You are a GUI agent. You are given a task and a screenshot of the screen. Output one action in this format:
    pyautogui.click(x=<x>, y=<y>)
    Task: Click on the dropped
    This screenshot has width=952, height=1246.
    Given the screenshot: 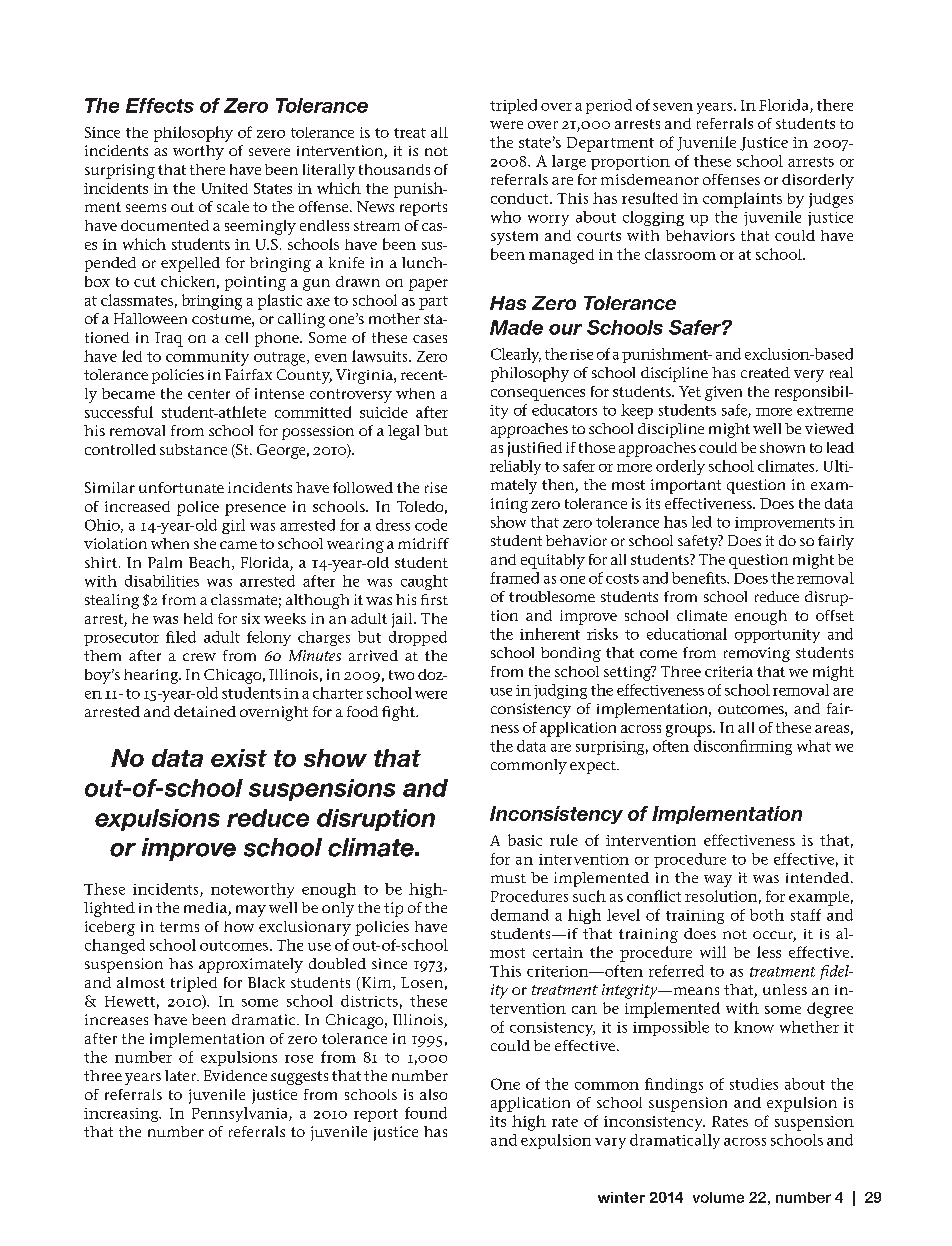 What is the action you would take?
    pyautogui.click(x=418, y=638)
